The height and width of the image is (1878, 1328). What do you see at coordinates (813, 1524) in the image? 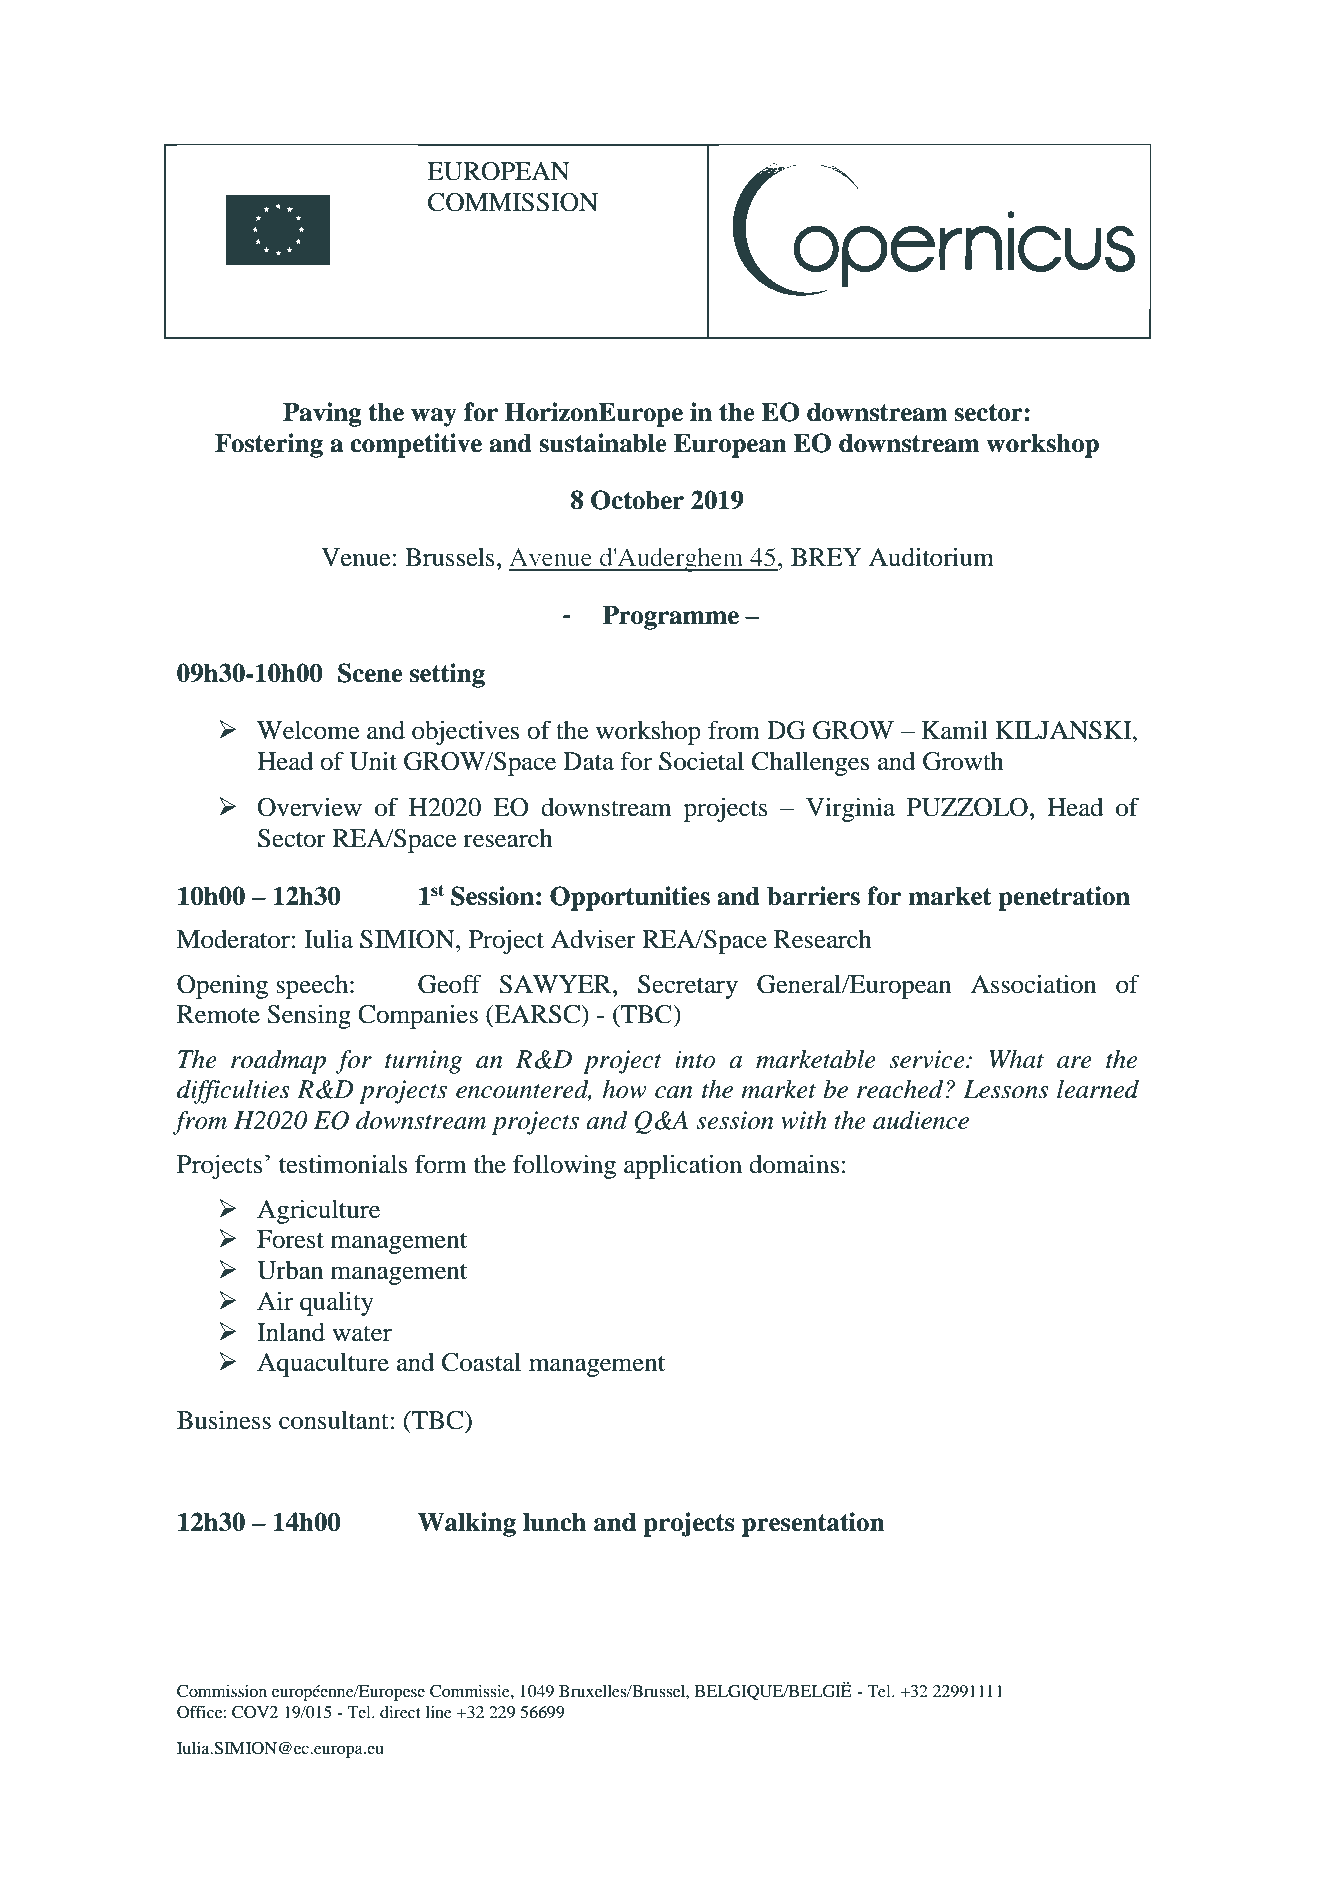
I see `presentation` at bounding box center [813, 1524].
